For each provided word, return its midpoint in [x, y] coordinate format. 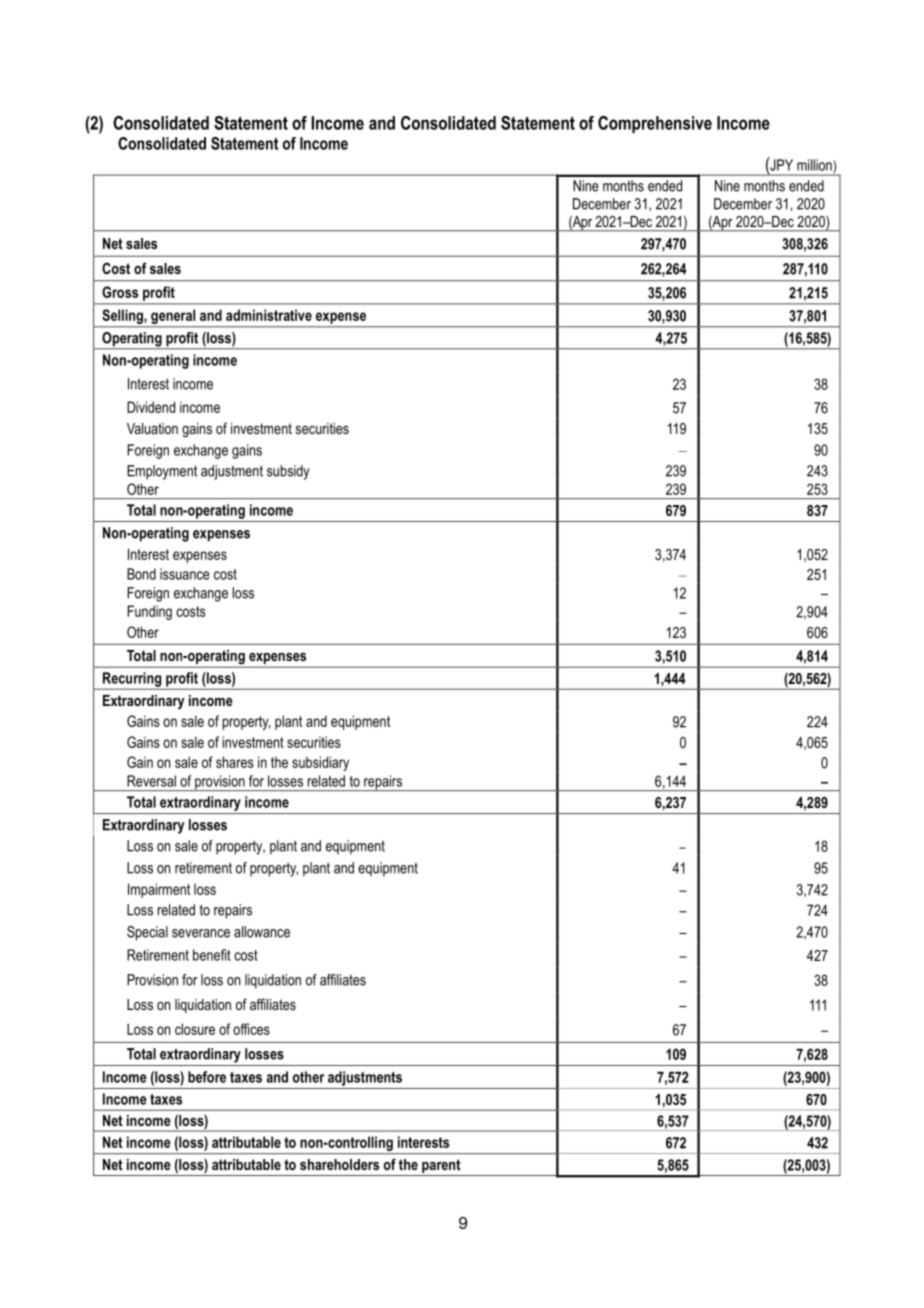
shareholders [339, 1164]
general [173, 316]
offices [251, 1029]
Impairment [159, 890]
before [207, 1077]
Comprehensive [655, 124]
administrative [269, 315]
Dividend [151, 407]
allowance [262, 932]
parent [441, 1167]
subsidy [288, 472]
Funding [150, 612]
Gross [120, 292]
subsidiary [320, 763]
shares [235, 762]
